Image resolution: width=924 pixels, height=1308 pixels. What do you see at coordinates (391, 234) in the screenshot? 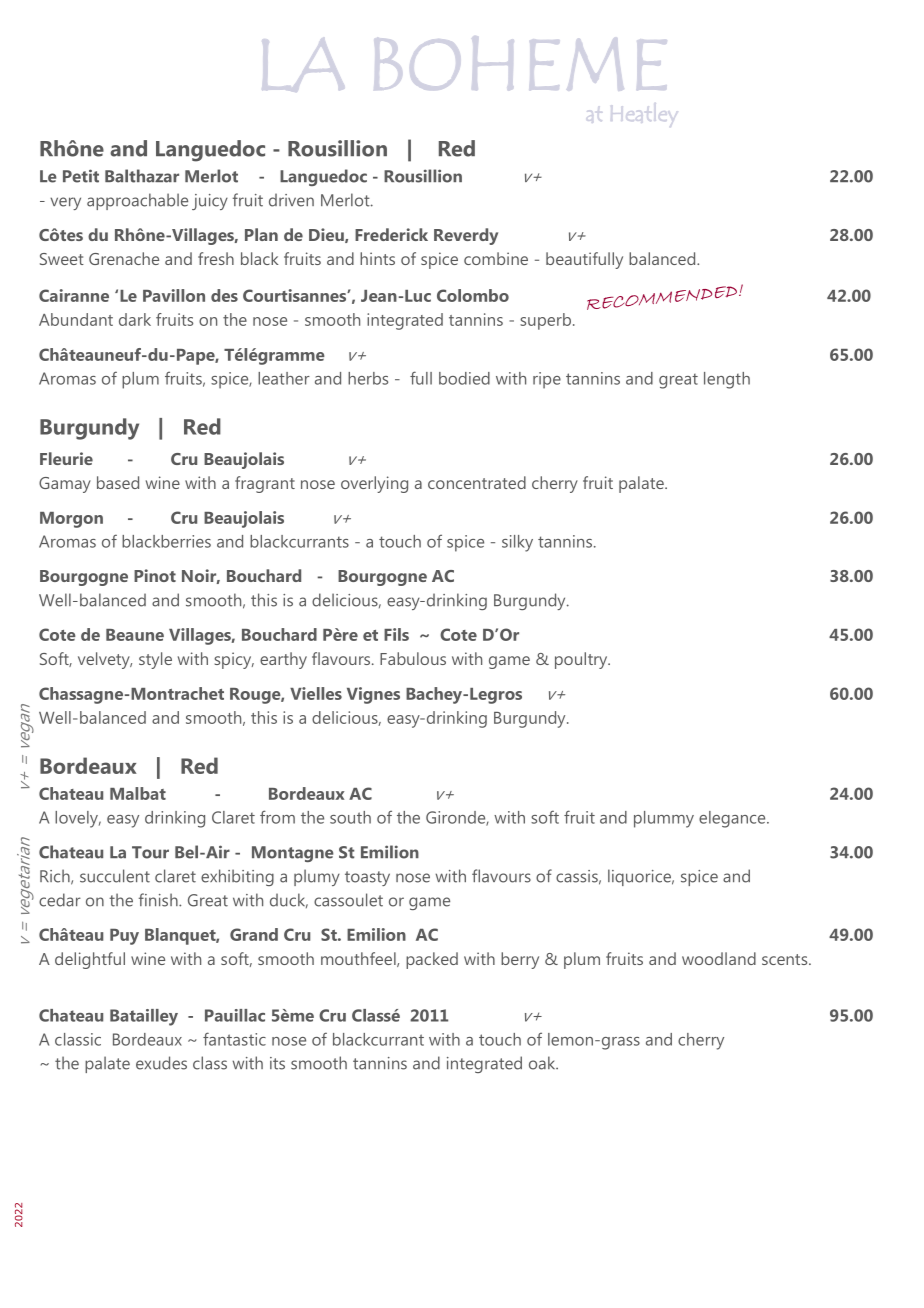
I see `Frederick` at bounding box center [391, 234].
